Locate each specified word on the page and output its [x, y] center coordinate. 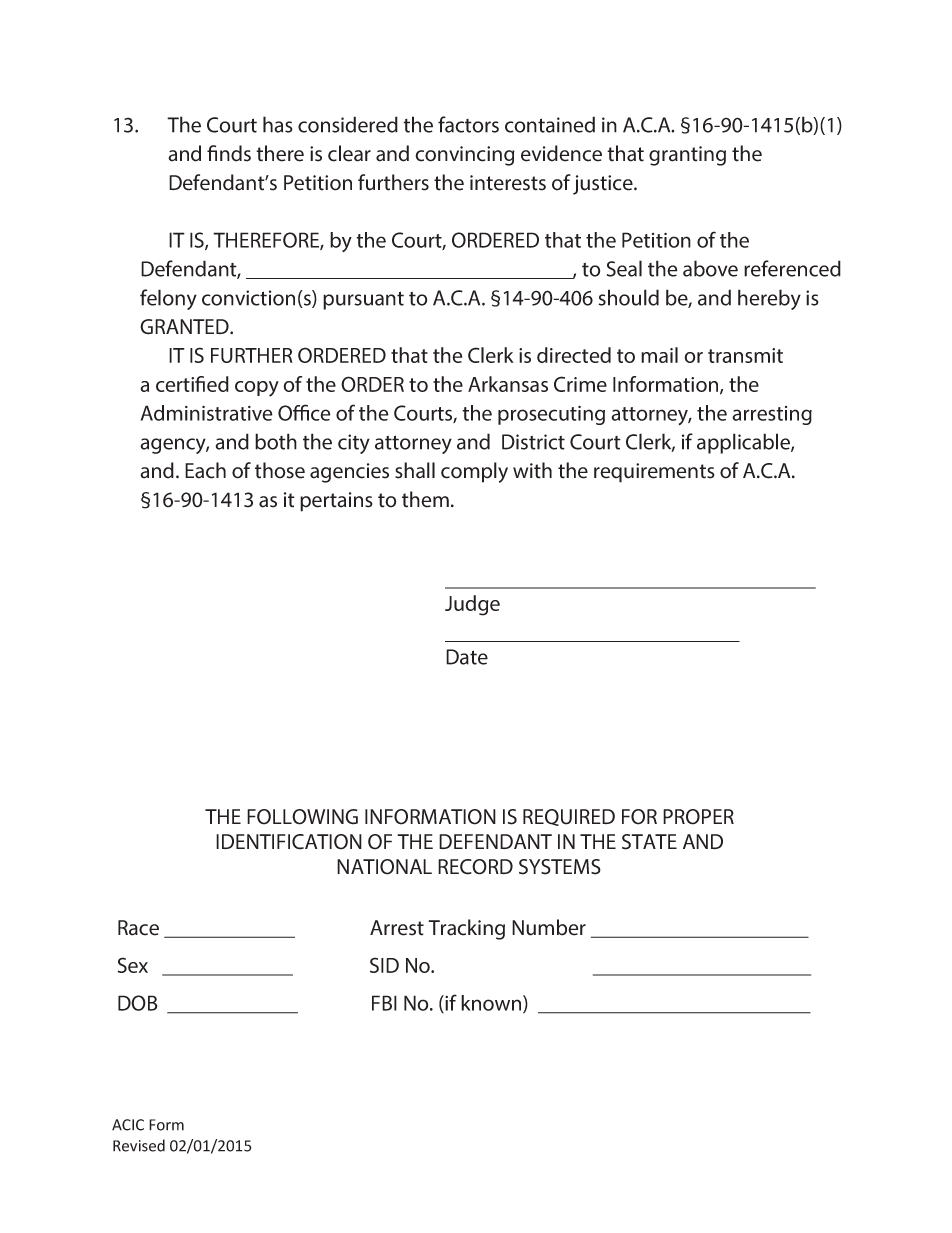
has [278, 124]
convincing [465, 156]
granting [687, 156]
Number [549, 927]
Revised [139, 1145]
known [492, 1004]
